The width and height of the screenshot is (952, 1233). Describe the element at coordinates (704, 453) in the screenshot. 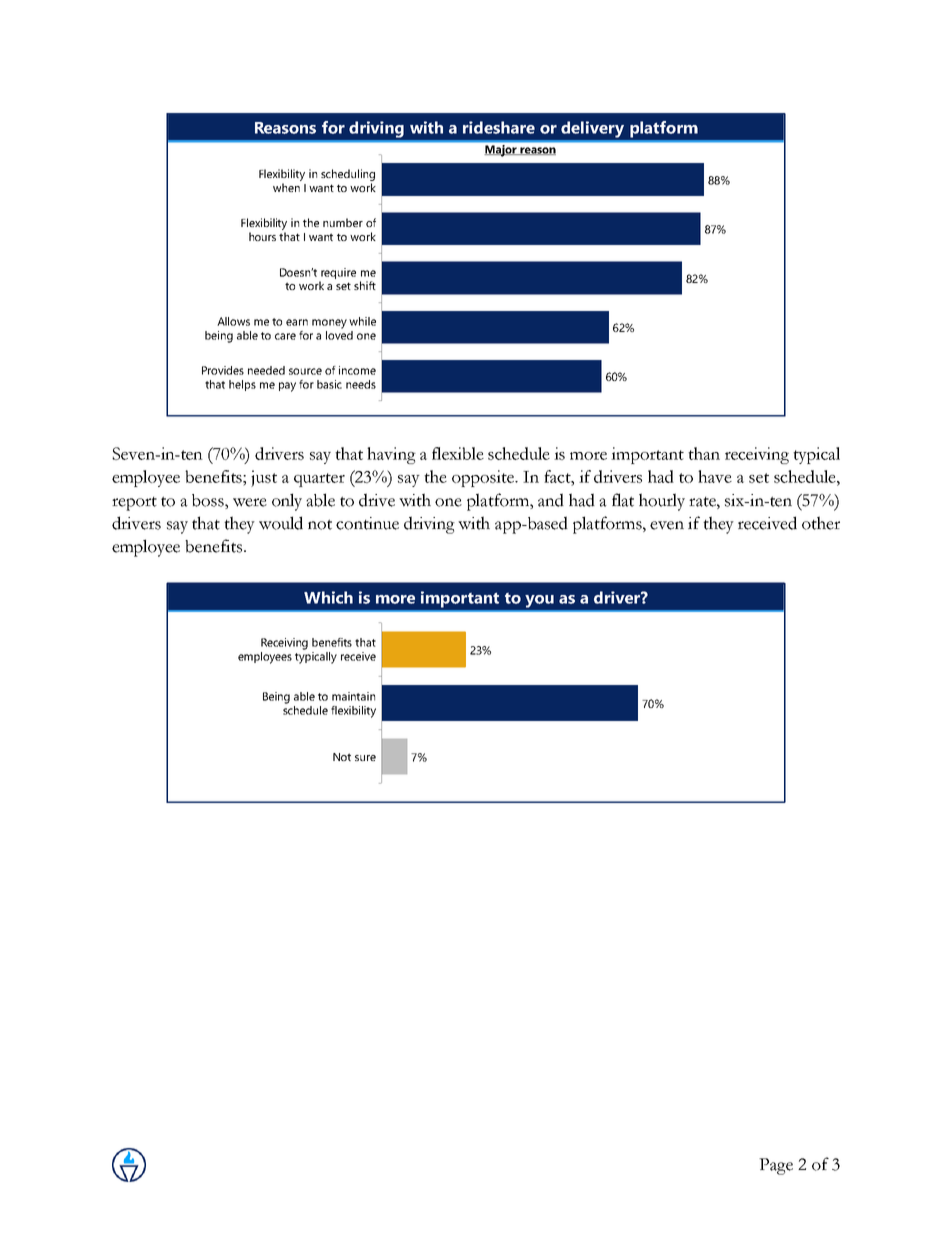

I see `than` at that location.
